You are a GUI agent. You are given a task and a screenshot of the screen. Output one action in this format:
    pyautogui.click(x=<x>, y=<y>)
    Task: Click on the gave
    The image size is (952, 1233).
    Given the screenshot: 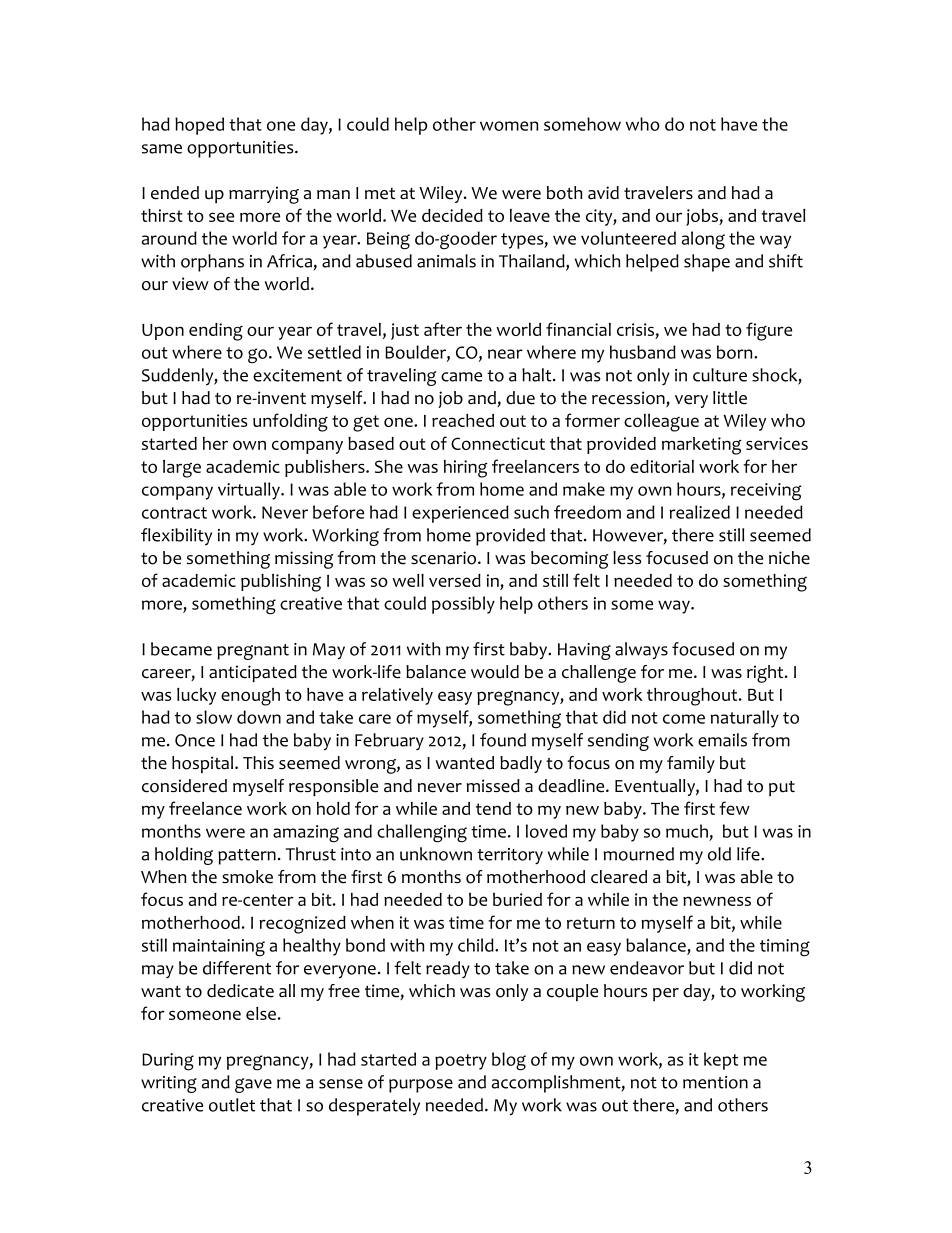 What is the action you would take?
    pyautogui.click(x=253, y=1085)
